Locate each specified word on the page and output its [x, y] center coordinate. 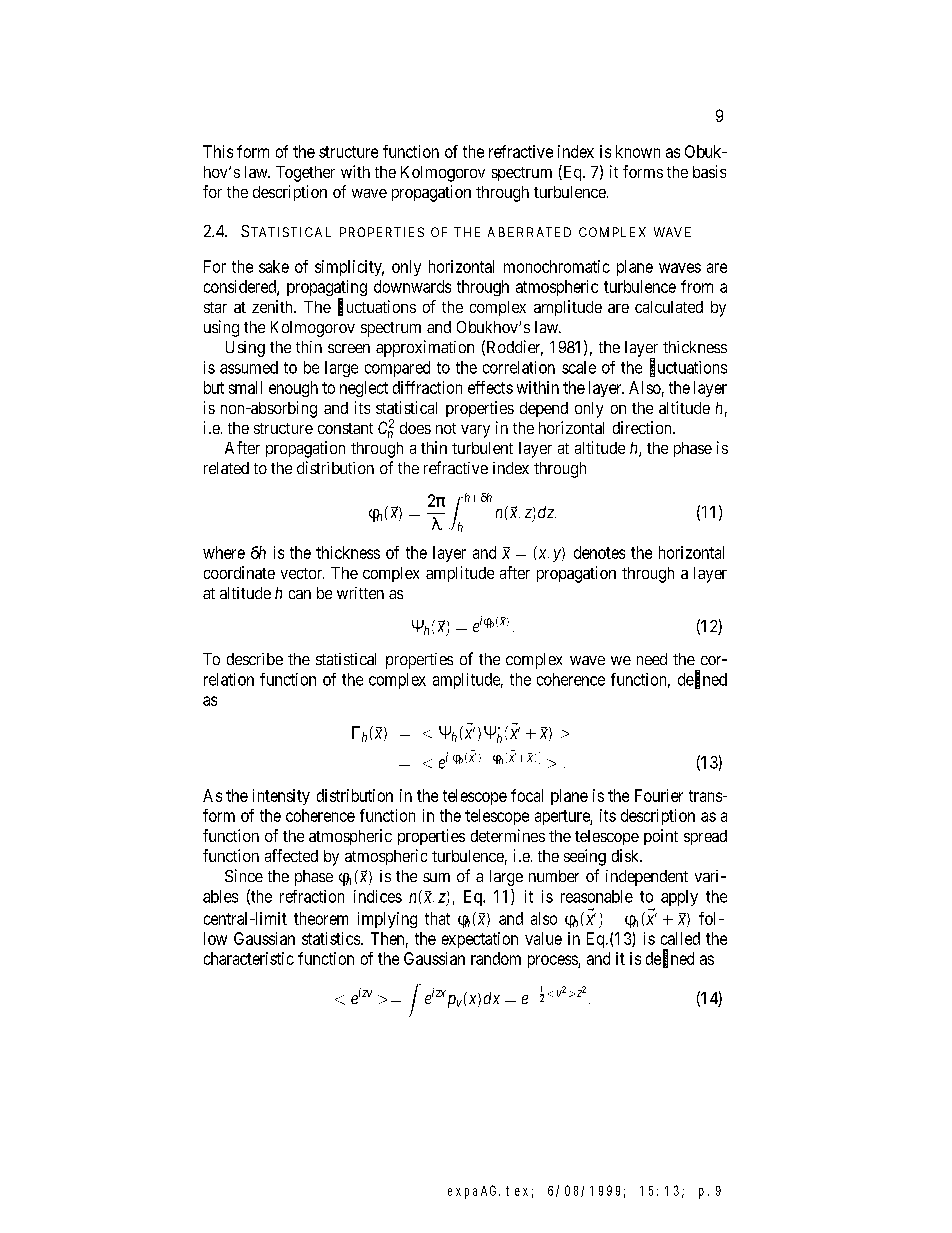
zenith [273, 306]
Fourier [659, 795]
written [360, 593]
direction [643, 427]
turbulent [482, 448]
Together [305, 174]
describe [255, 659]
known [638, 151]
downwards [412, 286]
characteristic [249, 958]
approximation [425, 348]
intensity [281, 797]
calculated [669, 307]
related [226, 468]
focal [527, 795]
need [652, 659]
